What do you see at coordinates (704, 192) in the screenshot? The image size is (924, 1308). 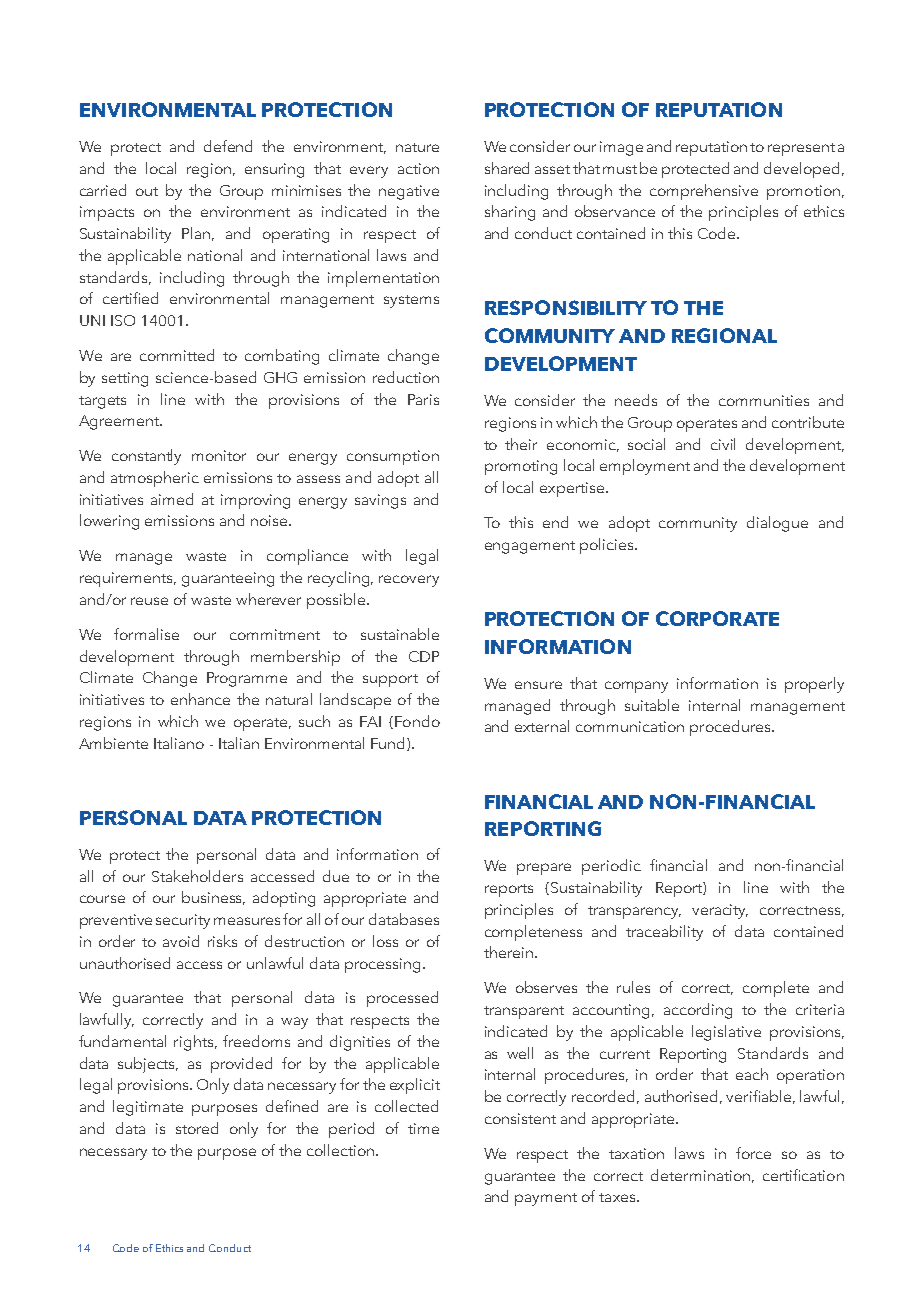 I see `comprehensive` at bounding box center [704, 192].
